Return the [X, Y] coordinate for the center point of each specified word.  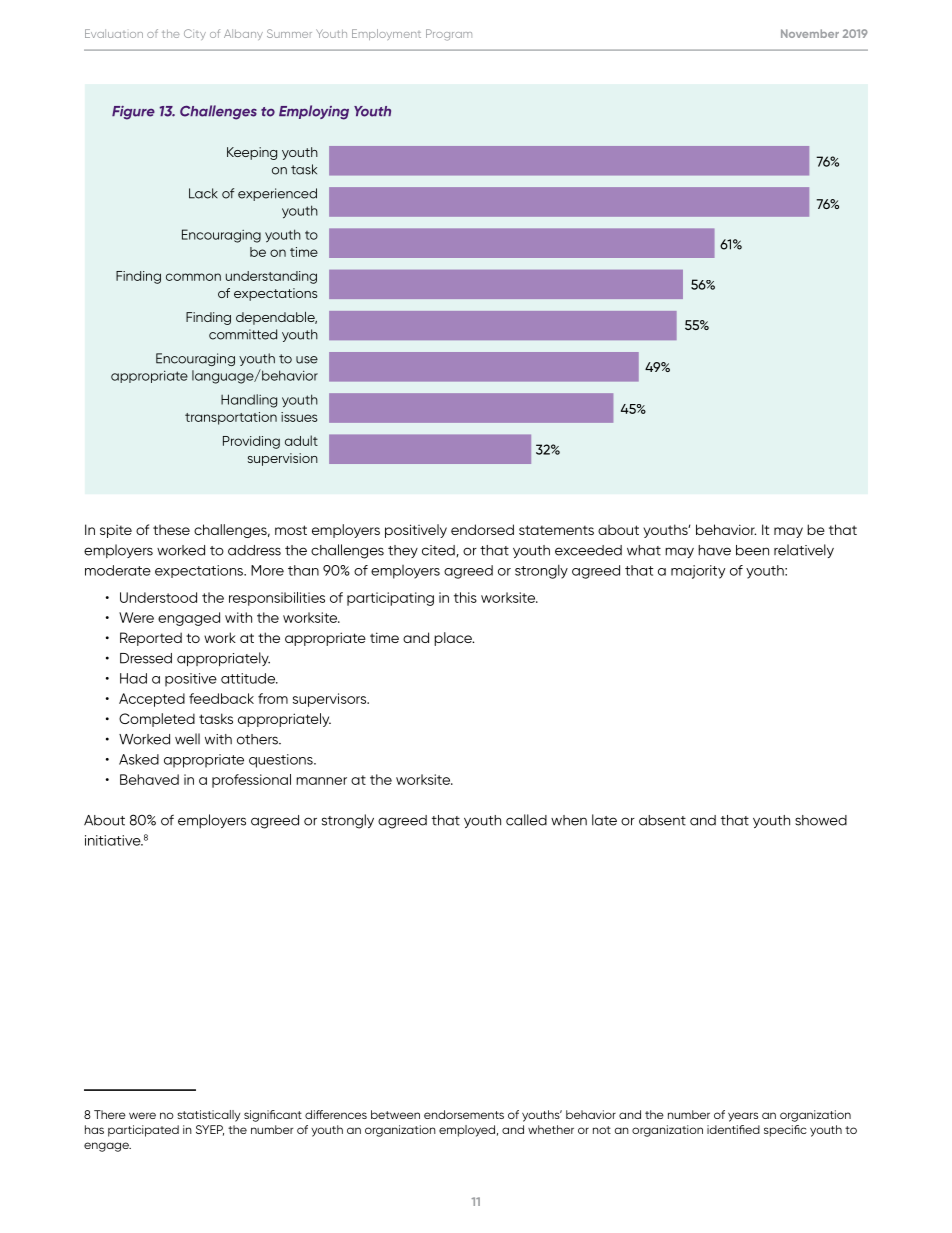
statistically [208, 1116]
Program [449, 35]
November [810, 33]
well [187, 739]
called [526, 820]
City [195, 34]
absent [662, 820]
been [752, 550]
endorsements [464, 1114]
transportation [231, 418]
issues [299, 417]
